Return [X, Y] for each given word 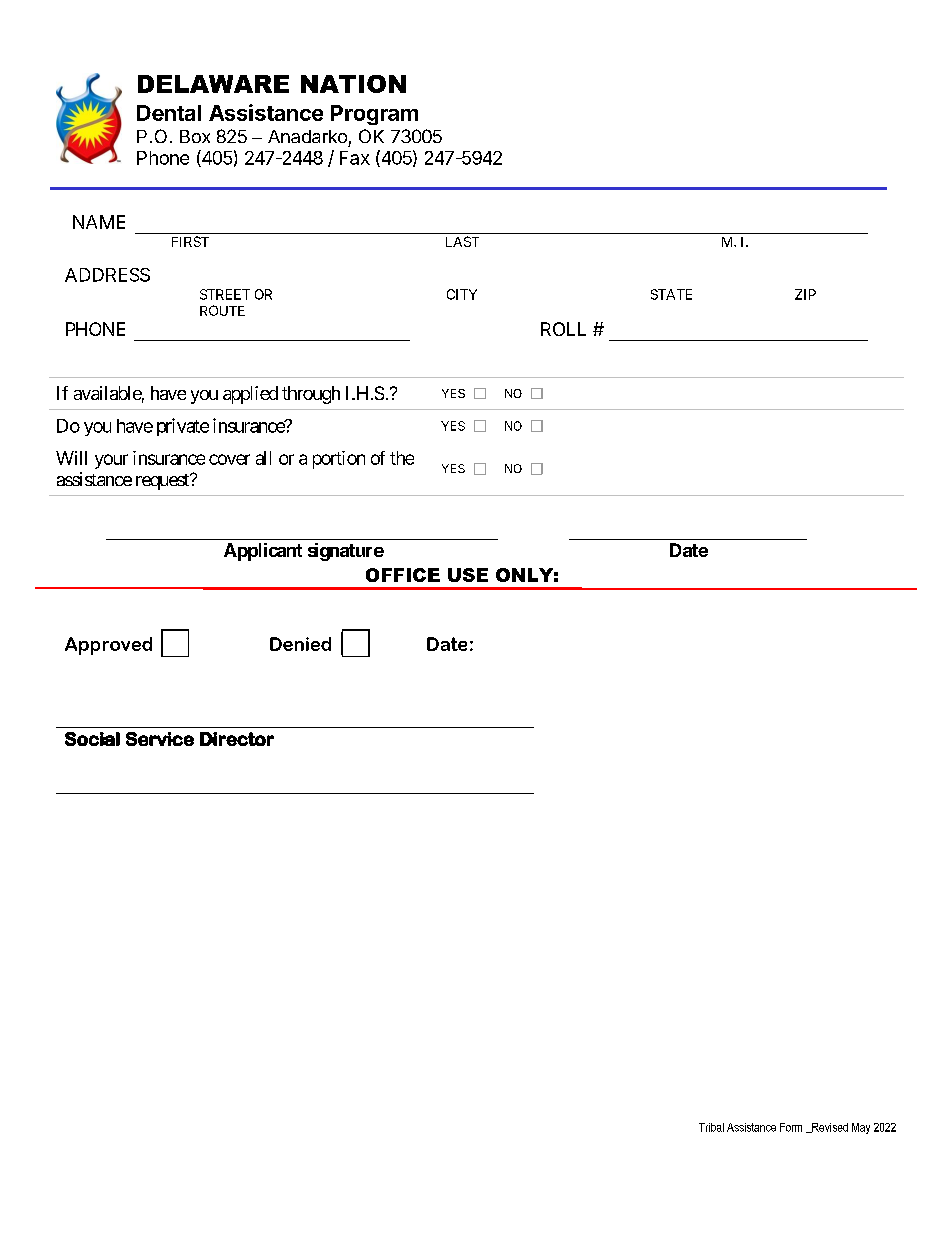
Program [374, 115]
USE [468, 575]
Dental [169, 113]
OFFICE [403, 575]
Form [791, 1127]
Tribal [711, 1127]
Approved [108, 646]
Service [160, 739]
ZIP [805, 294]
